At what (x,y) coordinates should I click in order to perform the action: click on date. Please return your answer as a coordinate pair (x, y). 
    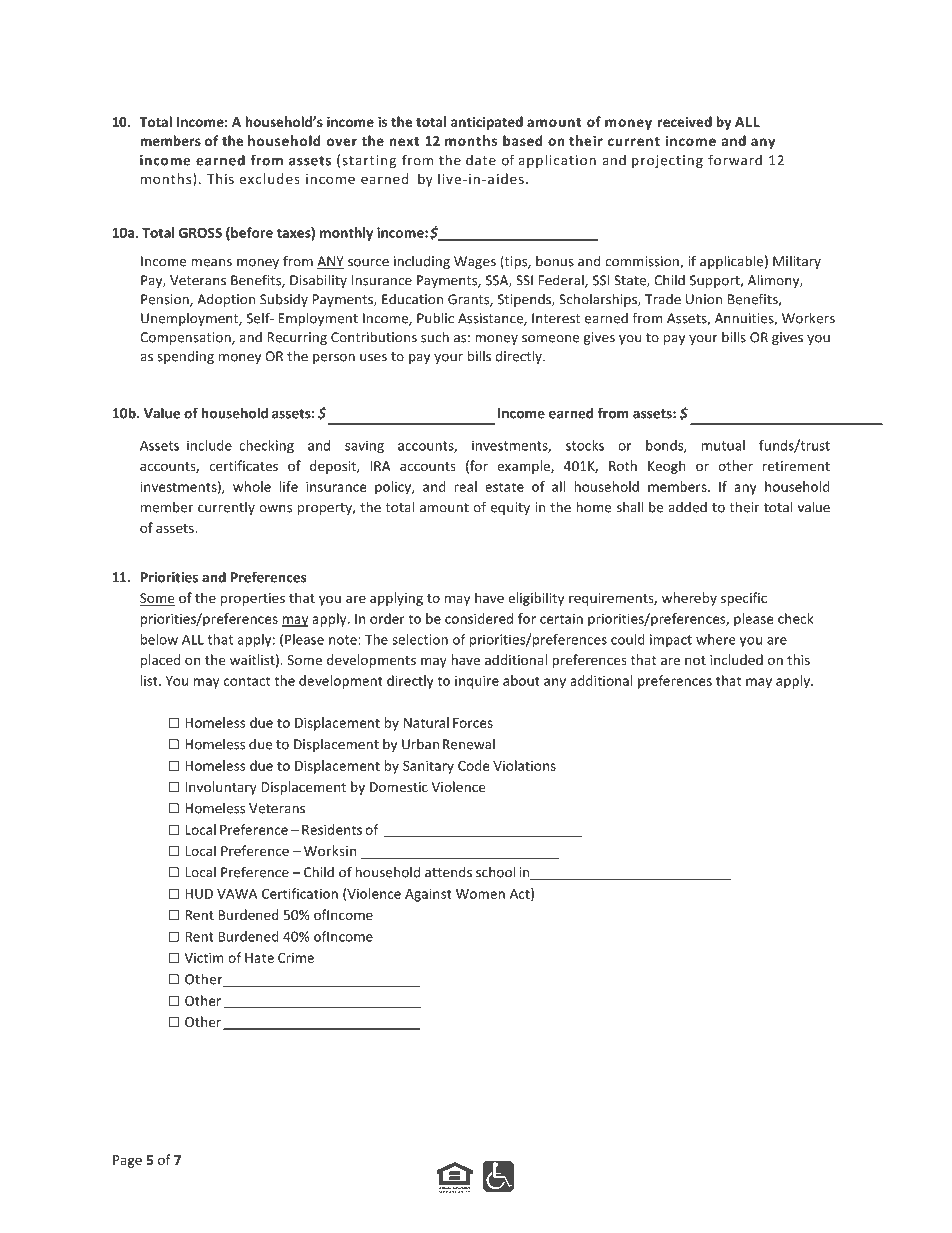
    Looking at the image, I should click on (481, 160).
